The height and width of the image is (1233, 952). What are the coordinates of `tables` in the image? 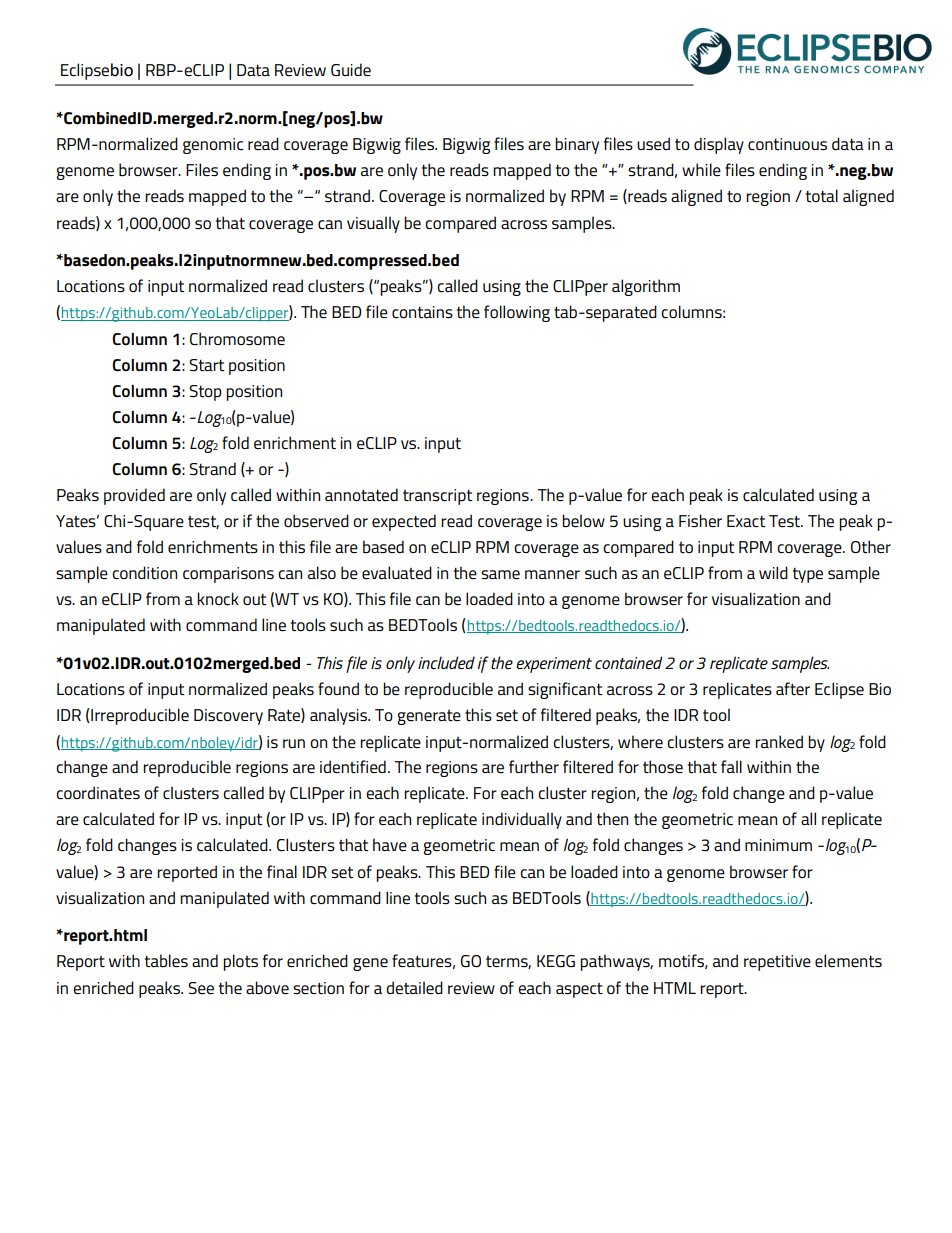 It's located at (166, 961).
